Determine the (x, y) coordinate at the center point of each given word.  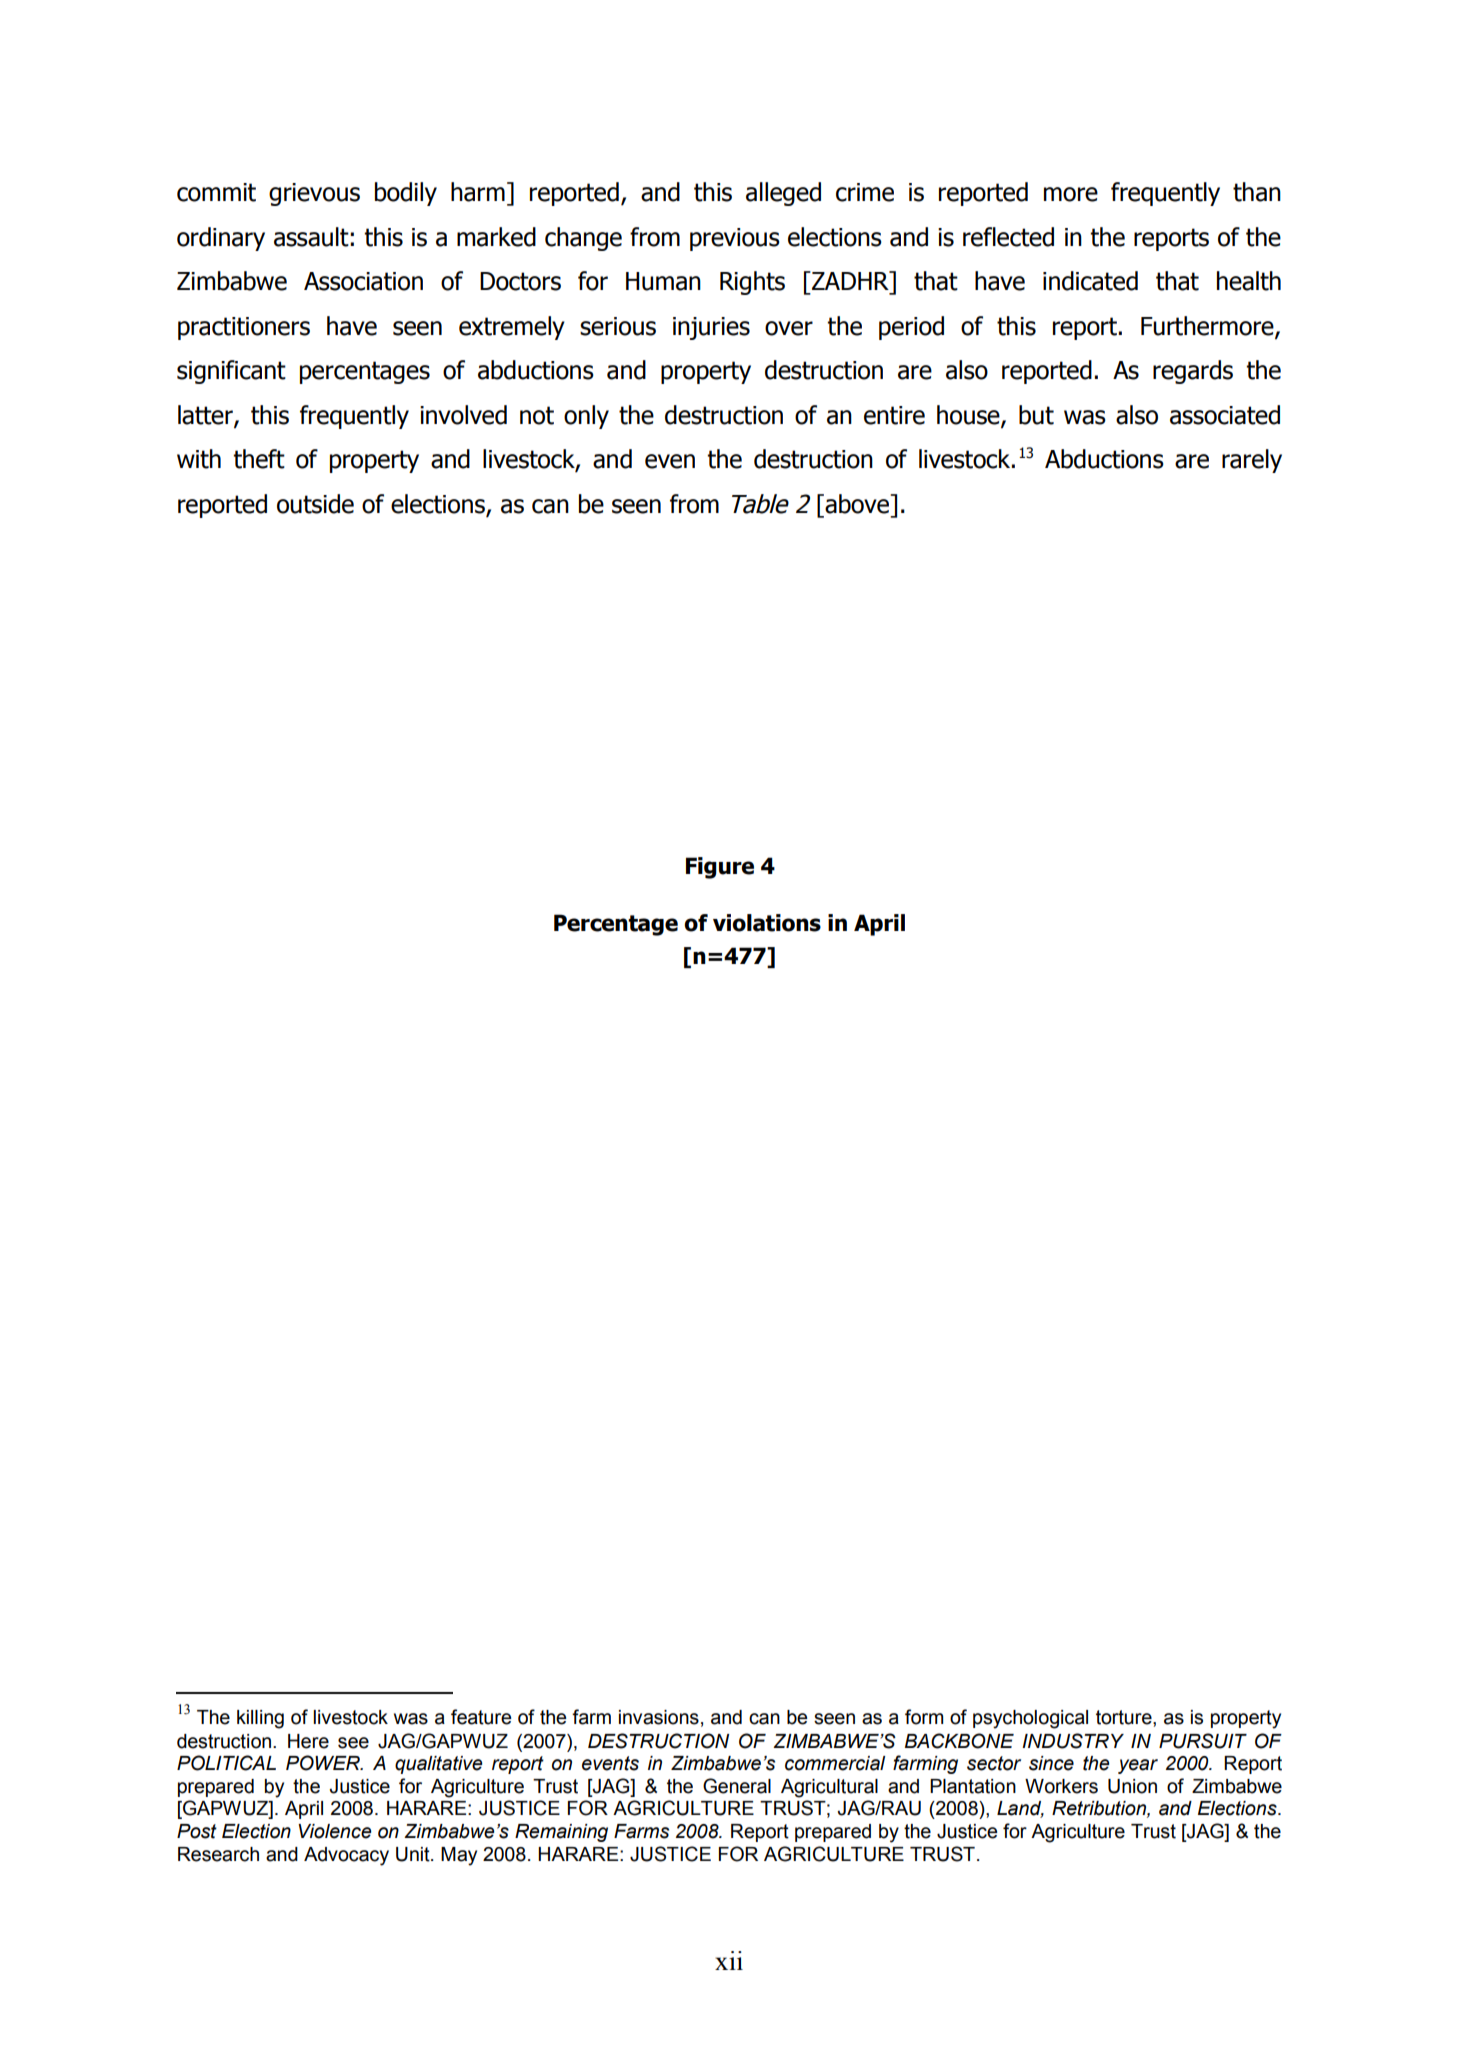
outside (315, 504)
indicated (1090, 281)
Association (363, 281)
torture (1125, 1717)
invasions (659, 1717)
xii (729, 1960)
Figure (720, 868)
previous (735, 239)
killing (260, 1719)
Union (1132, 1786)
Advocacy (346, 1856)
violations (767, 923)
